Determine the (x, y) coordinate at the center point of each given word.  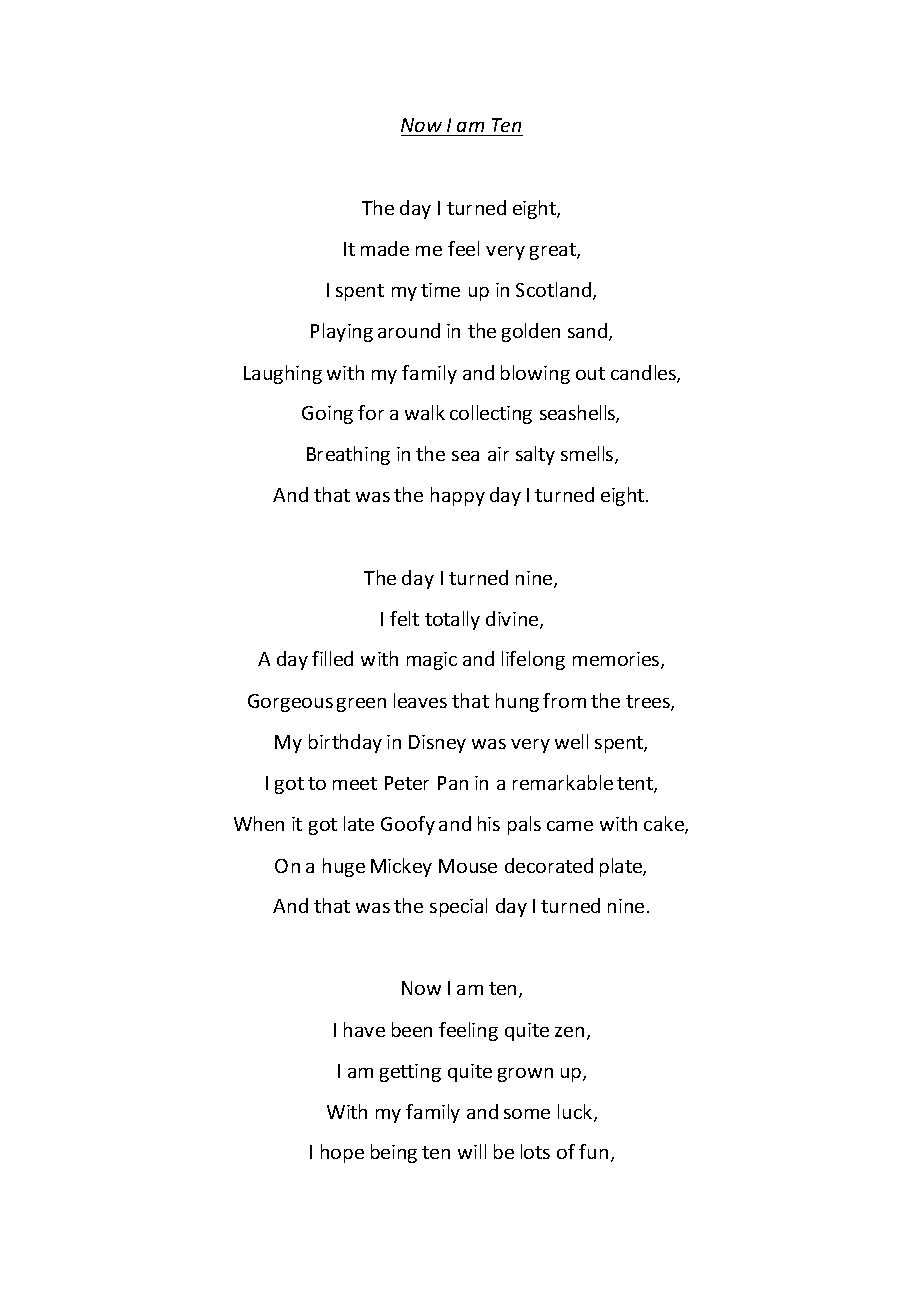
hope (342, 1153)
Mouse (468, 866)
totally (452, 620)
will (472, 1151)
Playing (342, 332)
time (440, 290)
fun (593, 1151)
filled (332, 658)
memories (617, 660)
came (570, 826)
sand (589, 332)
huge (344, 867)
